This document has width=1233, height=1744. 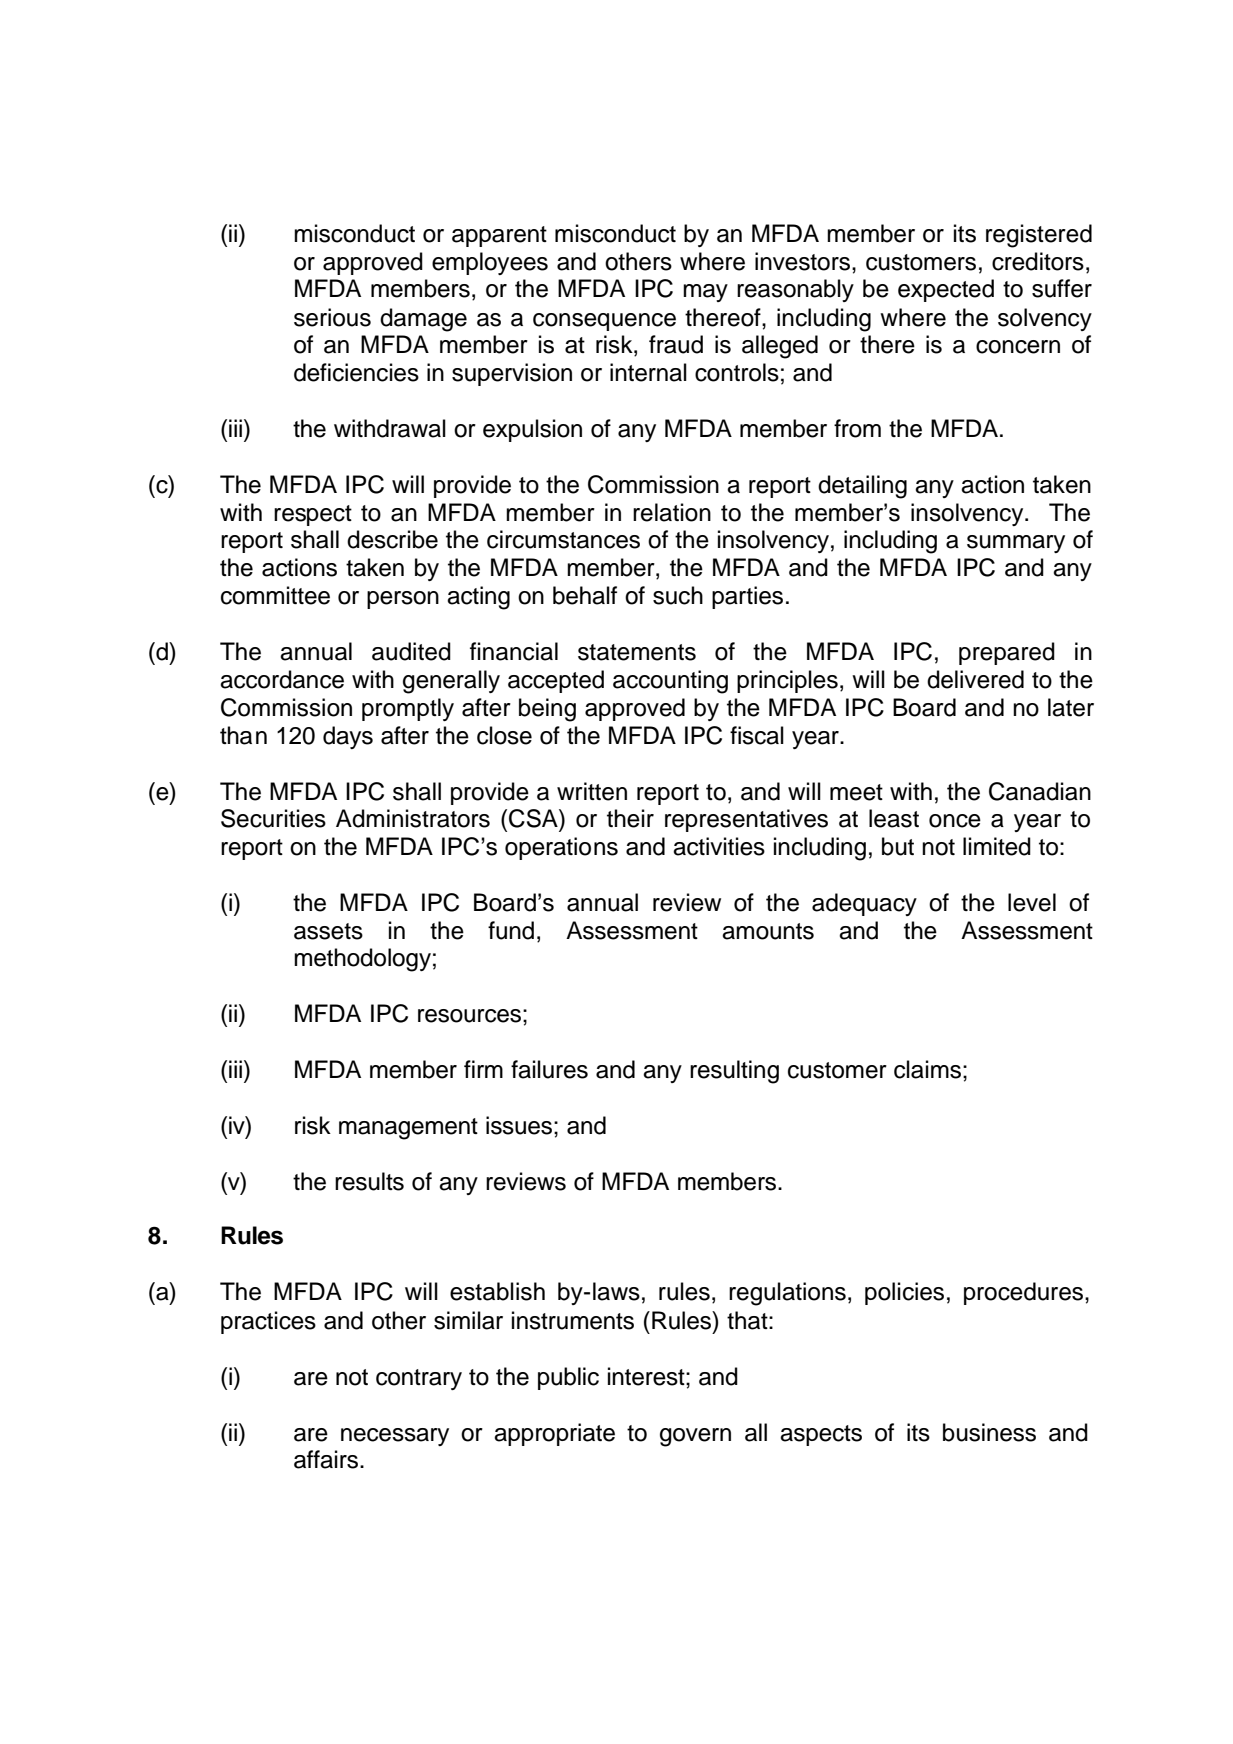 What do you see at coordinates (705, 293) in the document?
I see `may` at bounding box center [705, 293].
